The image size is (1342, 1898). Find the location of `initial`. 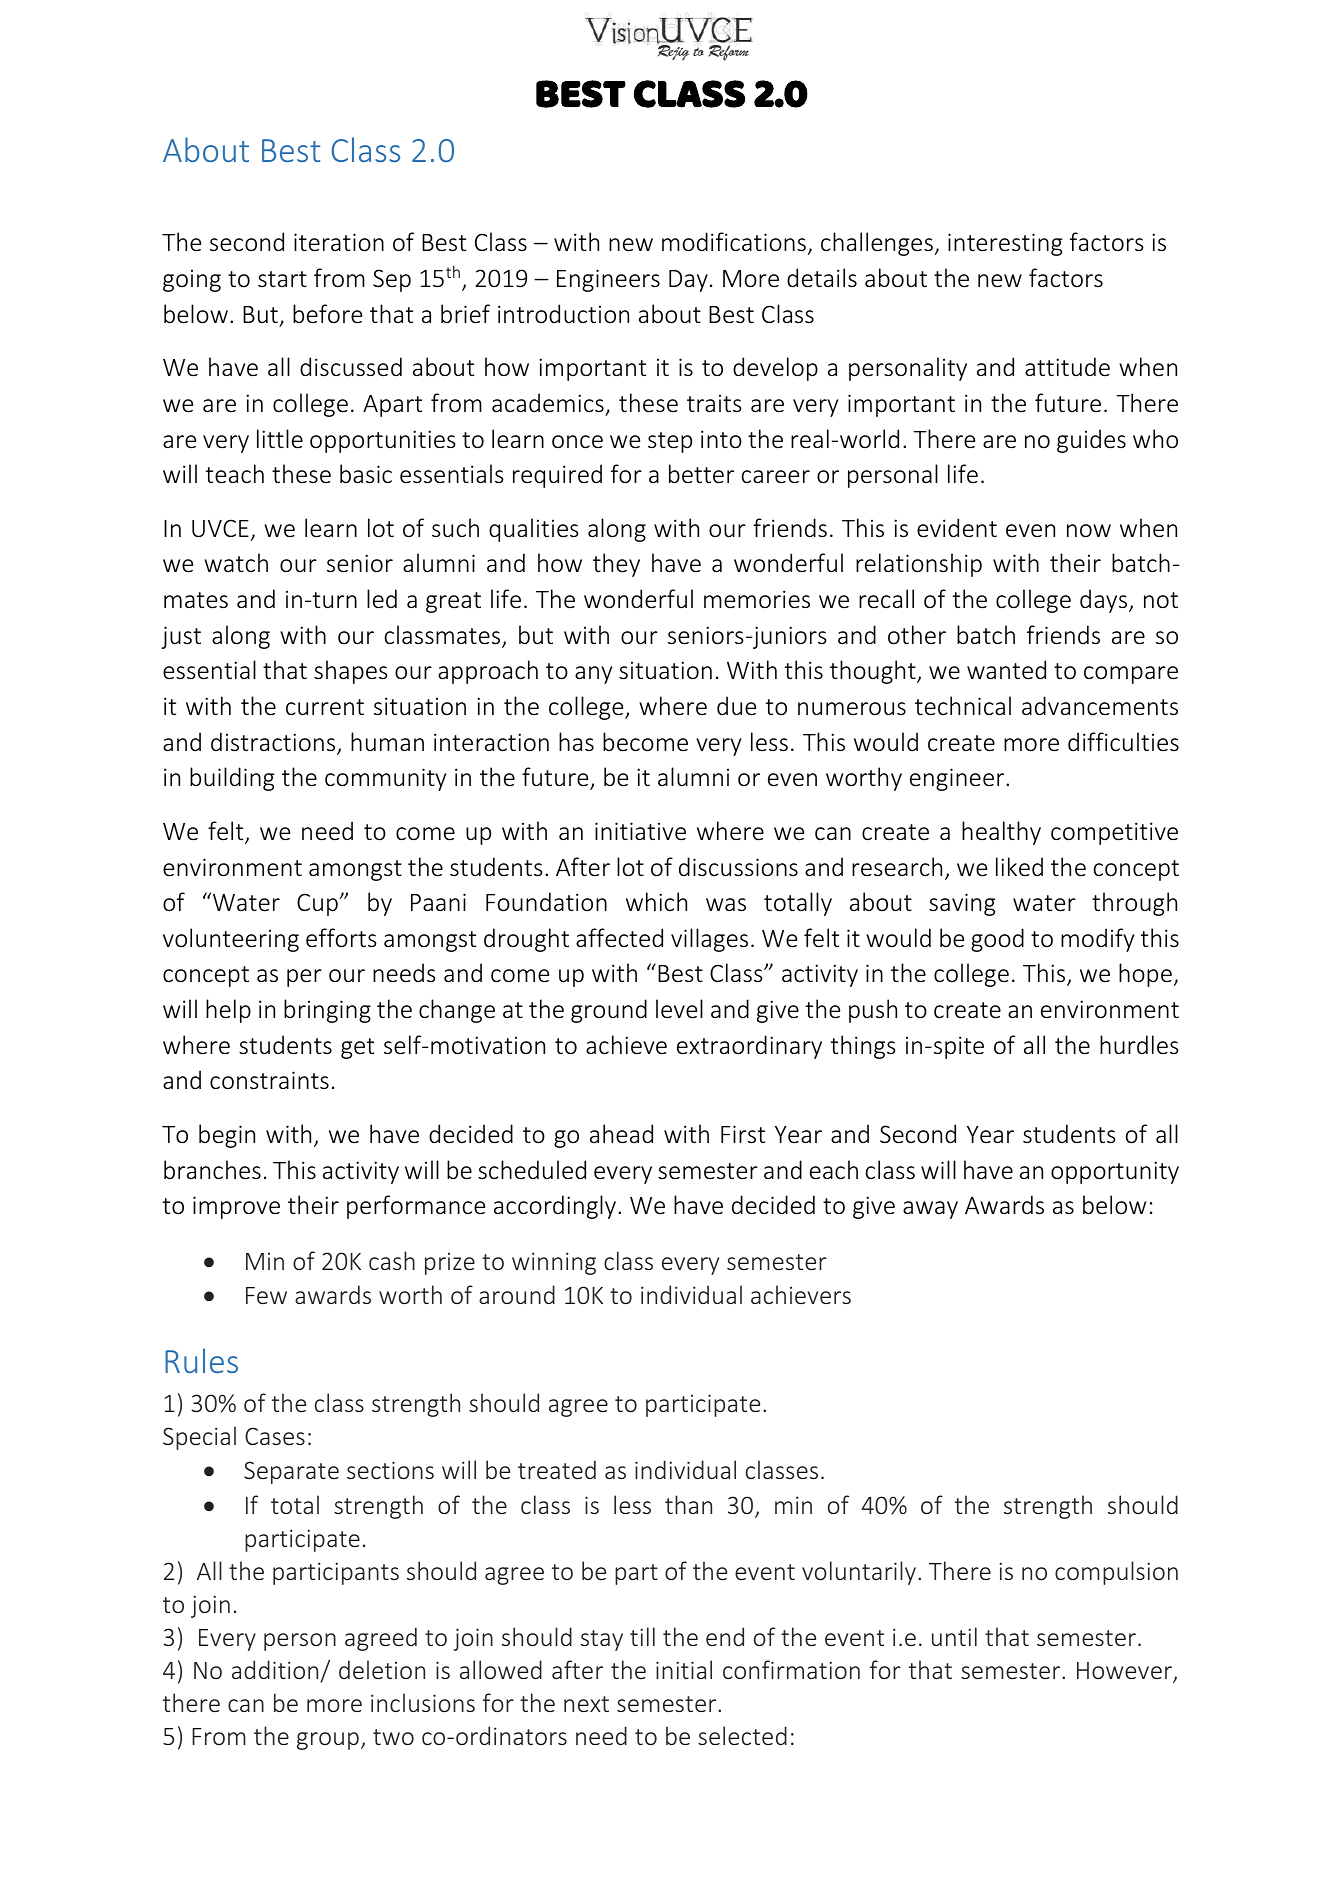

initial is located at coordinates (684, 1669).
